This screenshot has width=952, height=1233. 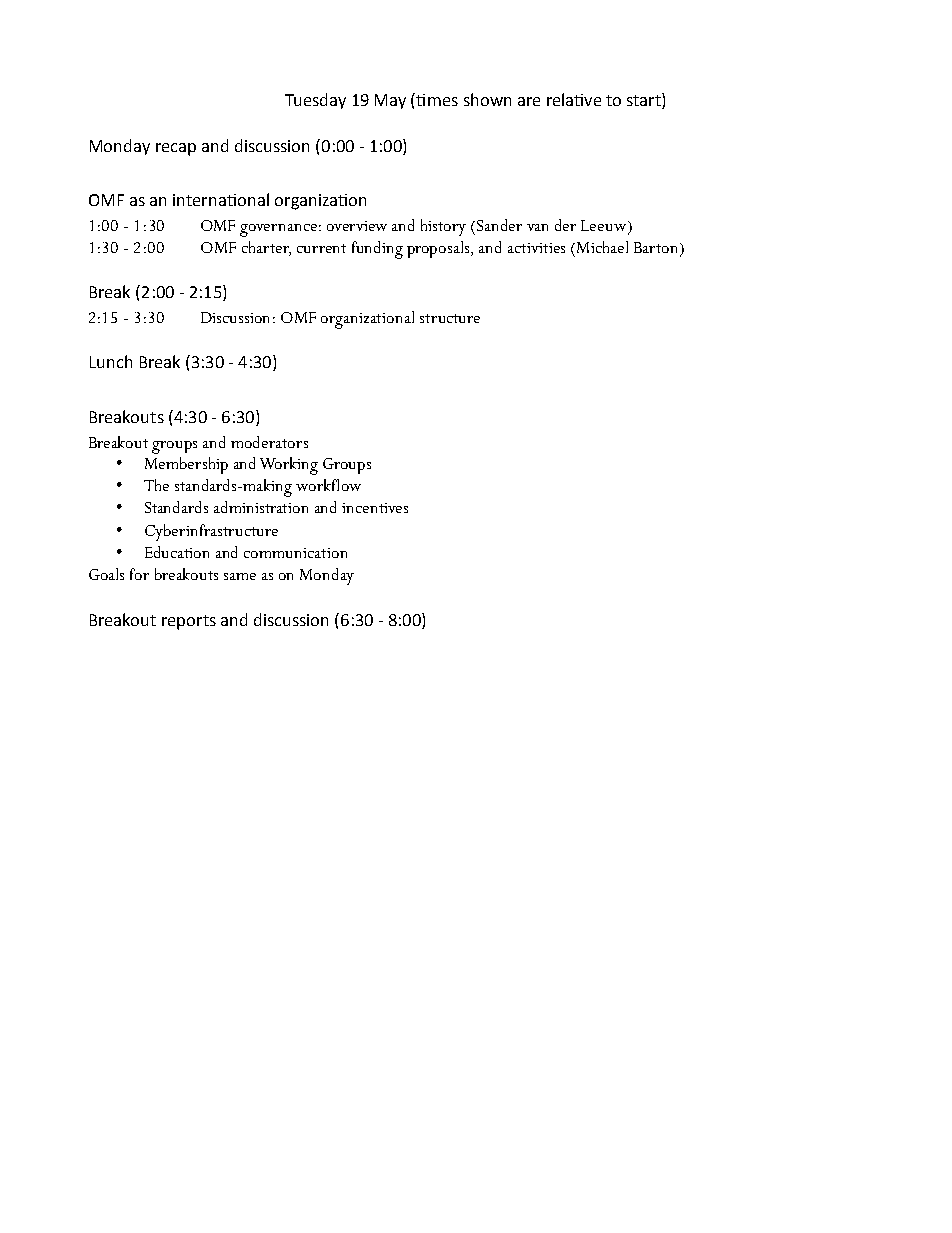 I want to click on May, so click(x=390, y=101).
